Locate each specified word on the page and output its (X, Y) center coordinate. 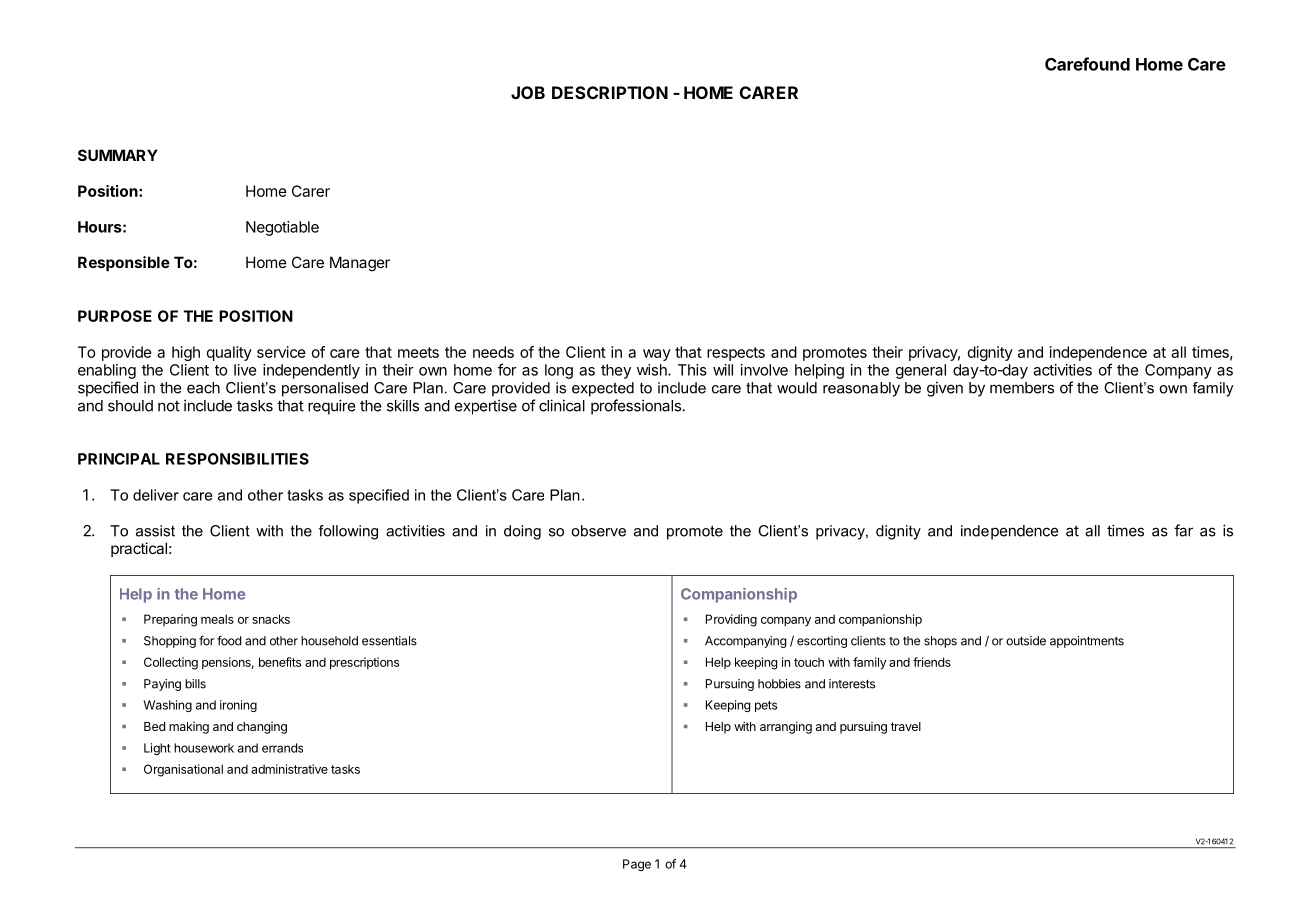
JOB (528, 92)
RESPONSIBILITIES (237, 459)
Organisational (183, 770)
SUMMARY (118, 155)
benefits (280, 662)
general (921, 371)
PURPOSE (115, 316)
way (657, 355)
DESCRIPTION (610, 92)
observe (598, 531)
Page (637, 865)
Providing (731, 620)
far (1183, 530)
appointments (1087, 642)
